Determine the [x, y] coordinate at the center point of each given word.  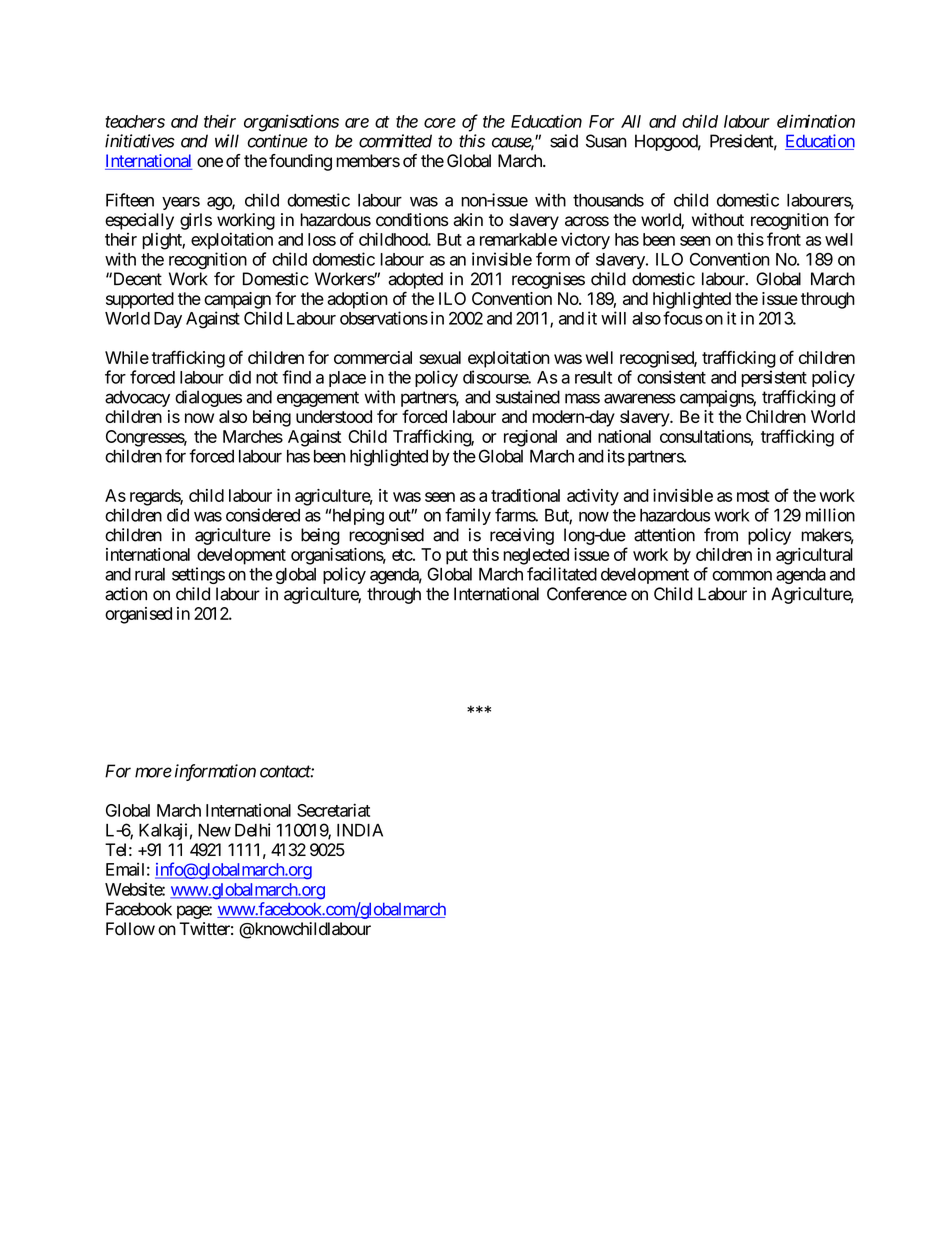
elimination [816, 121]
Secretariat [333, 810]
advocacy [137, 398]
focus [683, 318]
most [753, 496]
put [457, 557]
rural [150, 574]
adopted [415, 280]
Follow [130, 929]
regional [530, 438]
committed [395, 141]
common [742, 576]
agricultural [814, 556]
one [210, 162]
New [214, 830]
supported [140, 300]
